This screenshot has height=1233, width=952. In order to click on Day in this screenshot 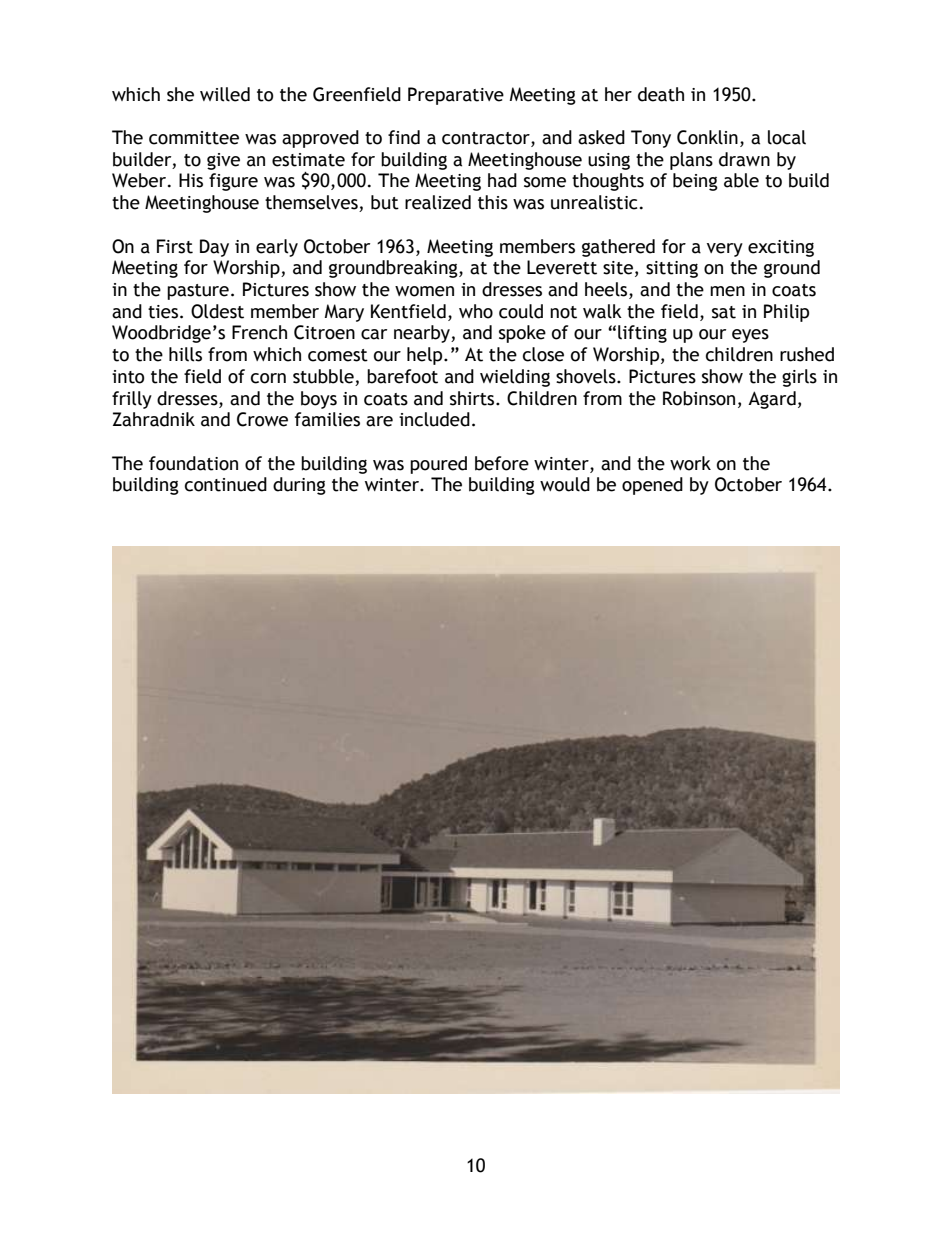, I will do `click(214, 248)`.
